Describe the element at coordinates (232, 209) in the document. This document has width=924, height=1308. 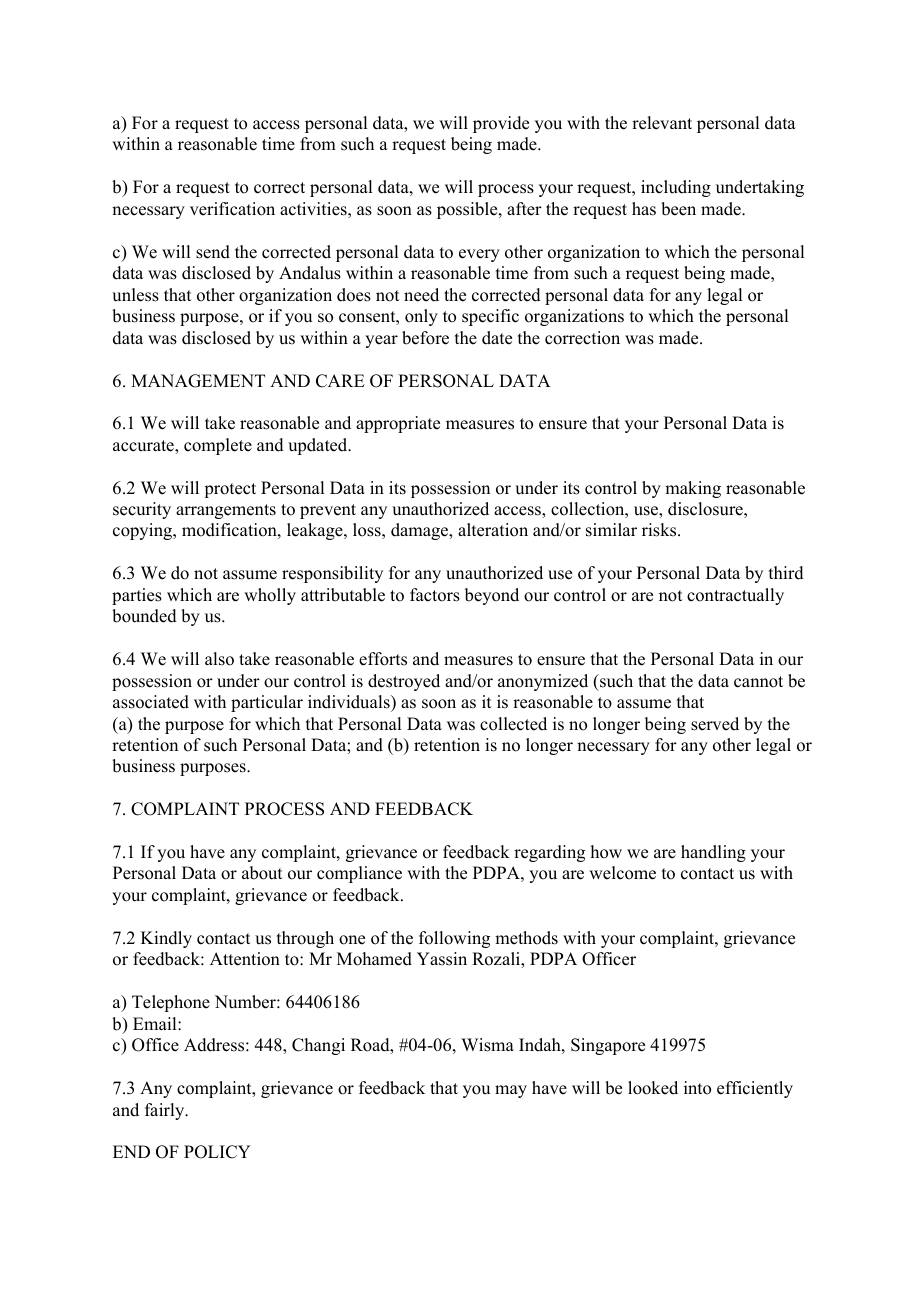
I see `verification` at that location.
